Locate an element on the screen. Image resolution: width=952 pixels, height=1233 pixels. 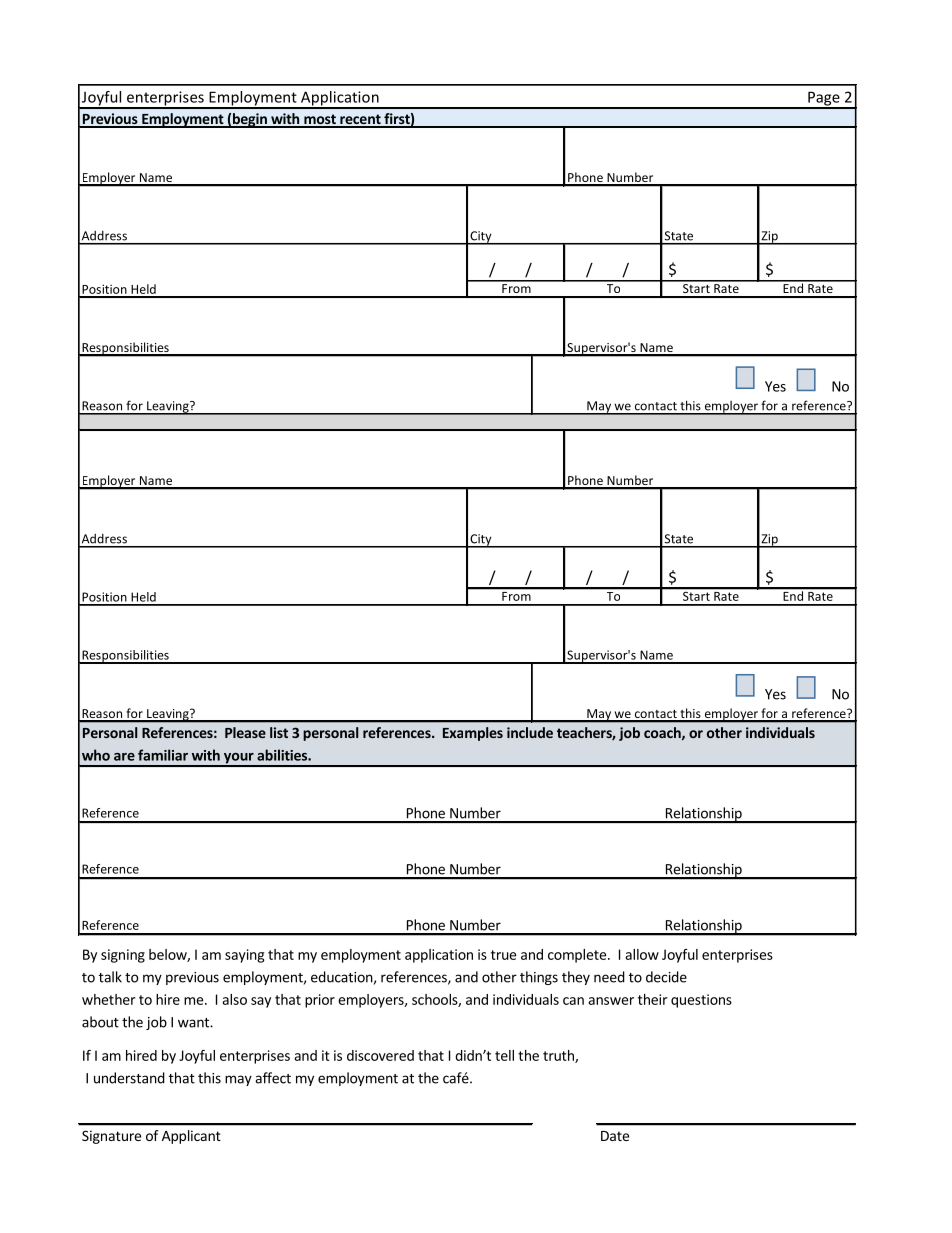
abilities is located at coordinates (283, 755).
